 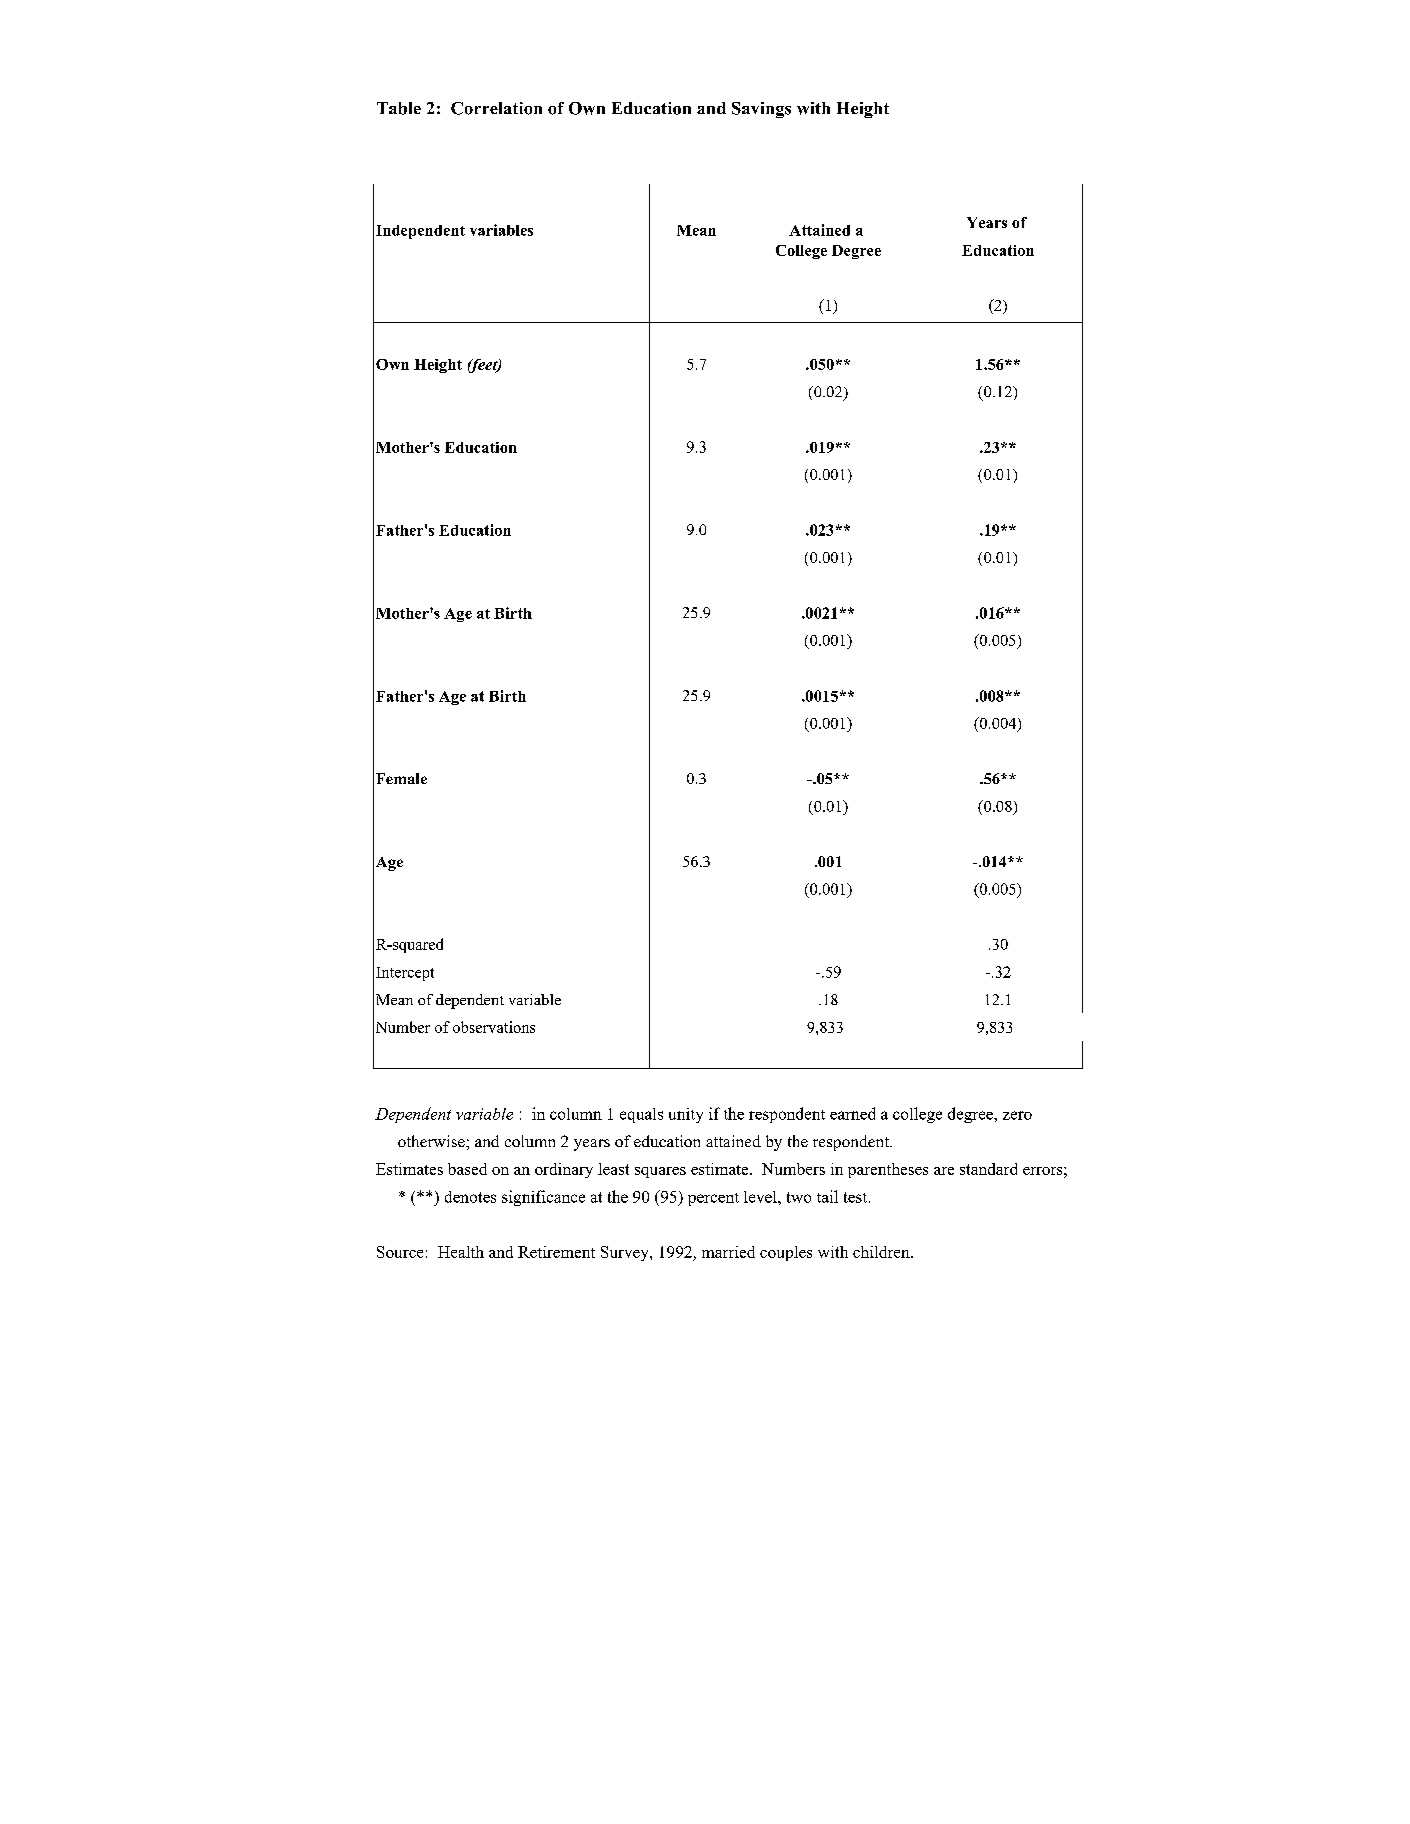 What do you see at coordinates (494, 1027) in the screenshot?
I see `observations` at bounding box center [494, 1027].
